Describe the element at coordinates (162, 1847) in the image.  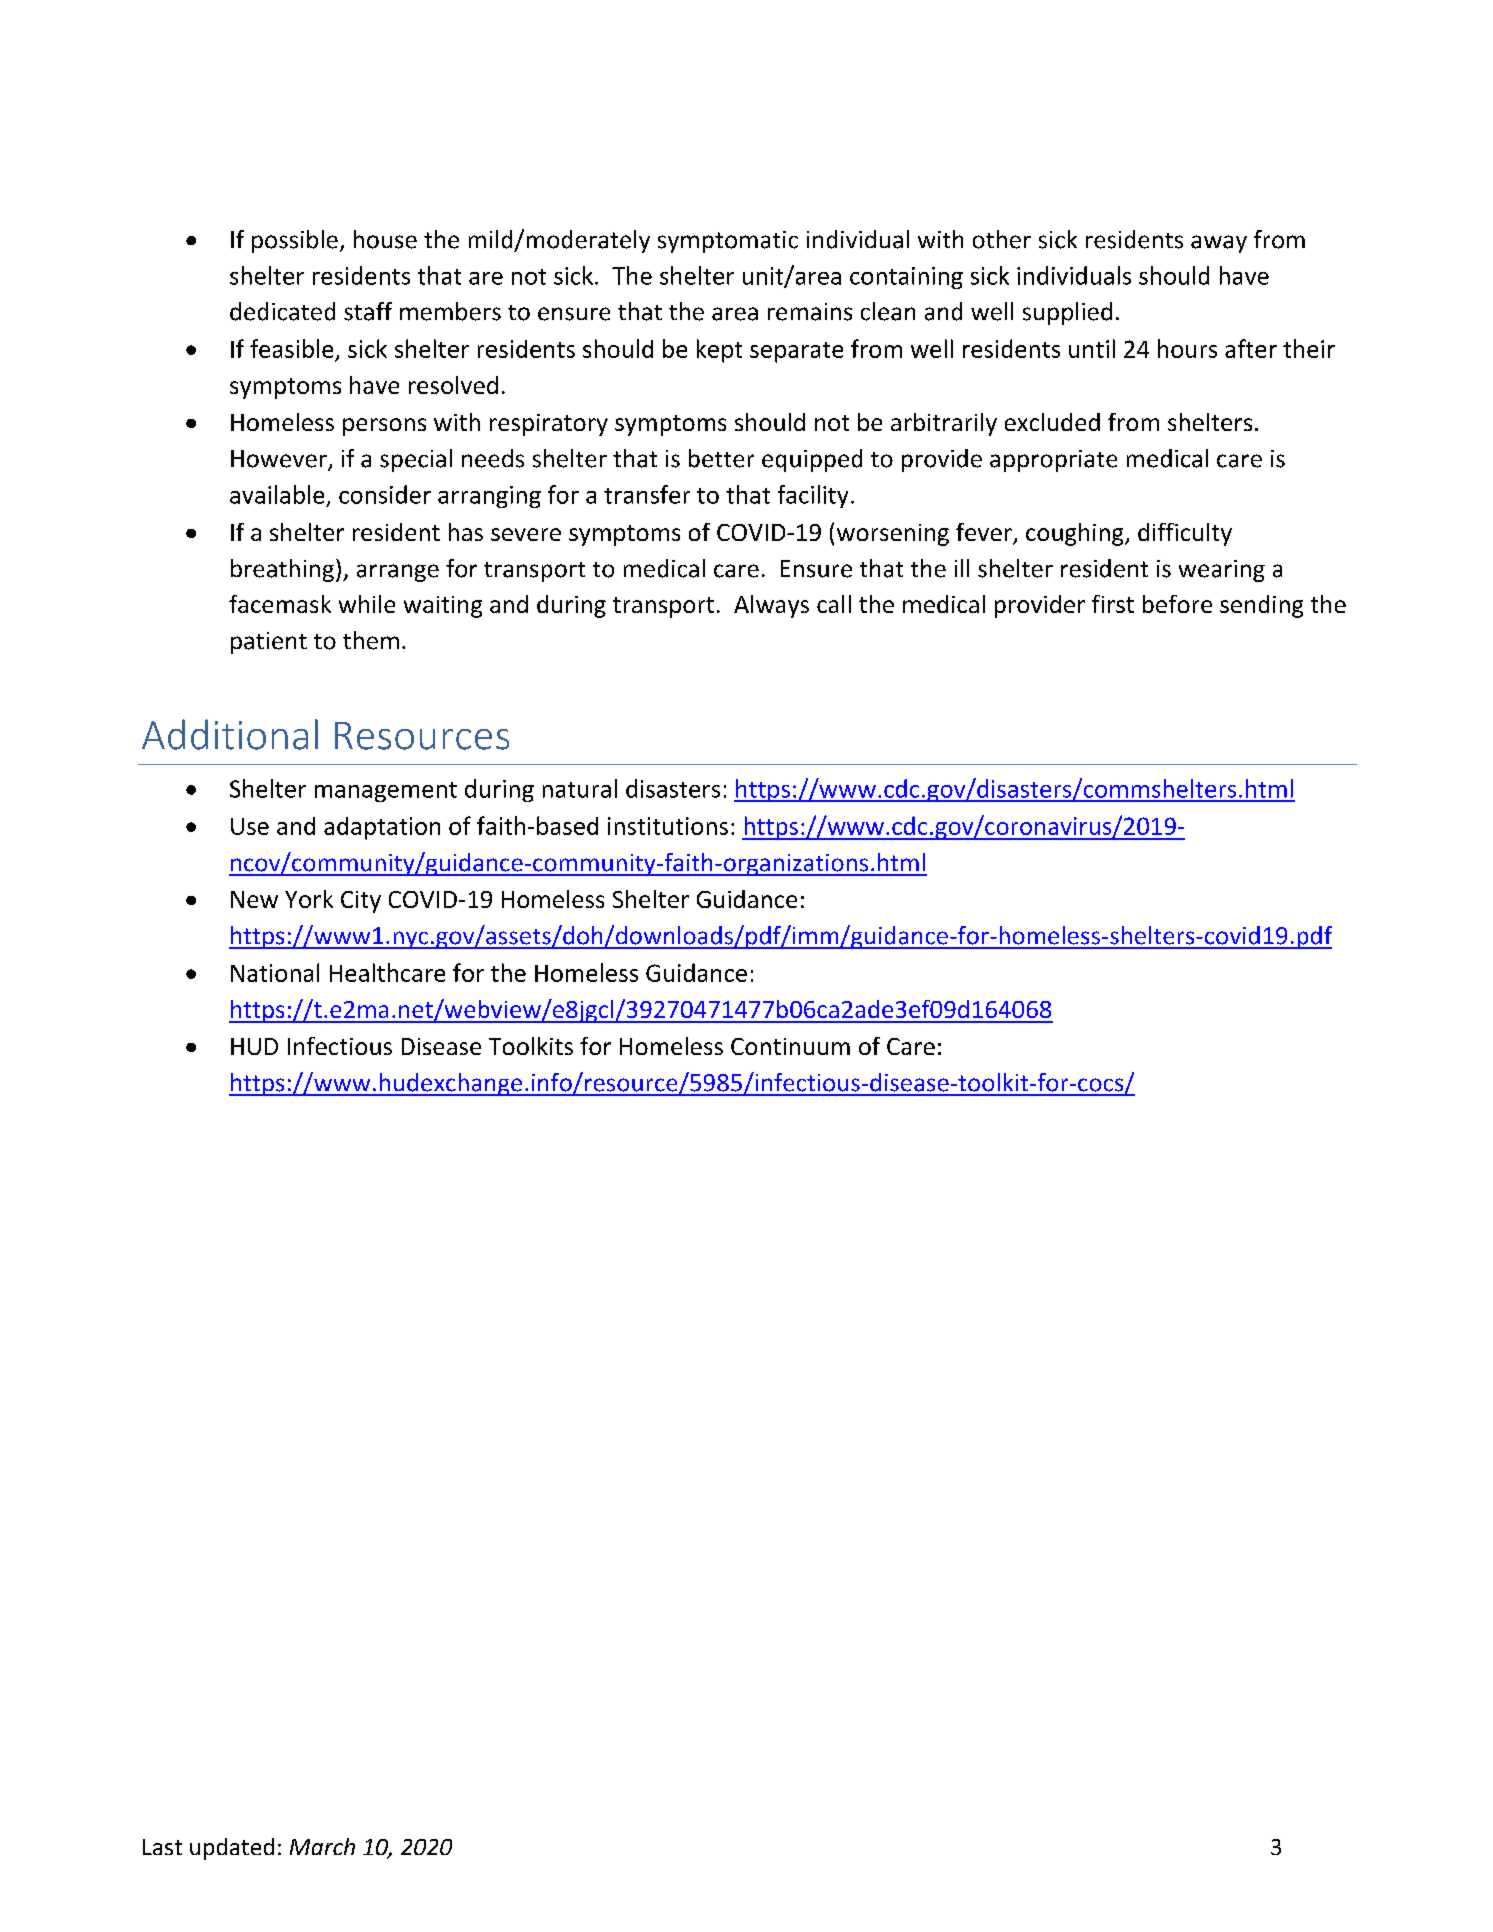
I see `Last` at that location.
